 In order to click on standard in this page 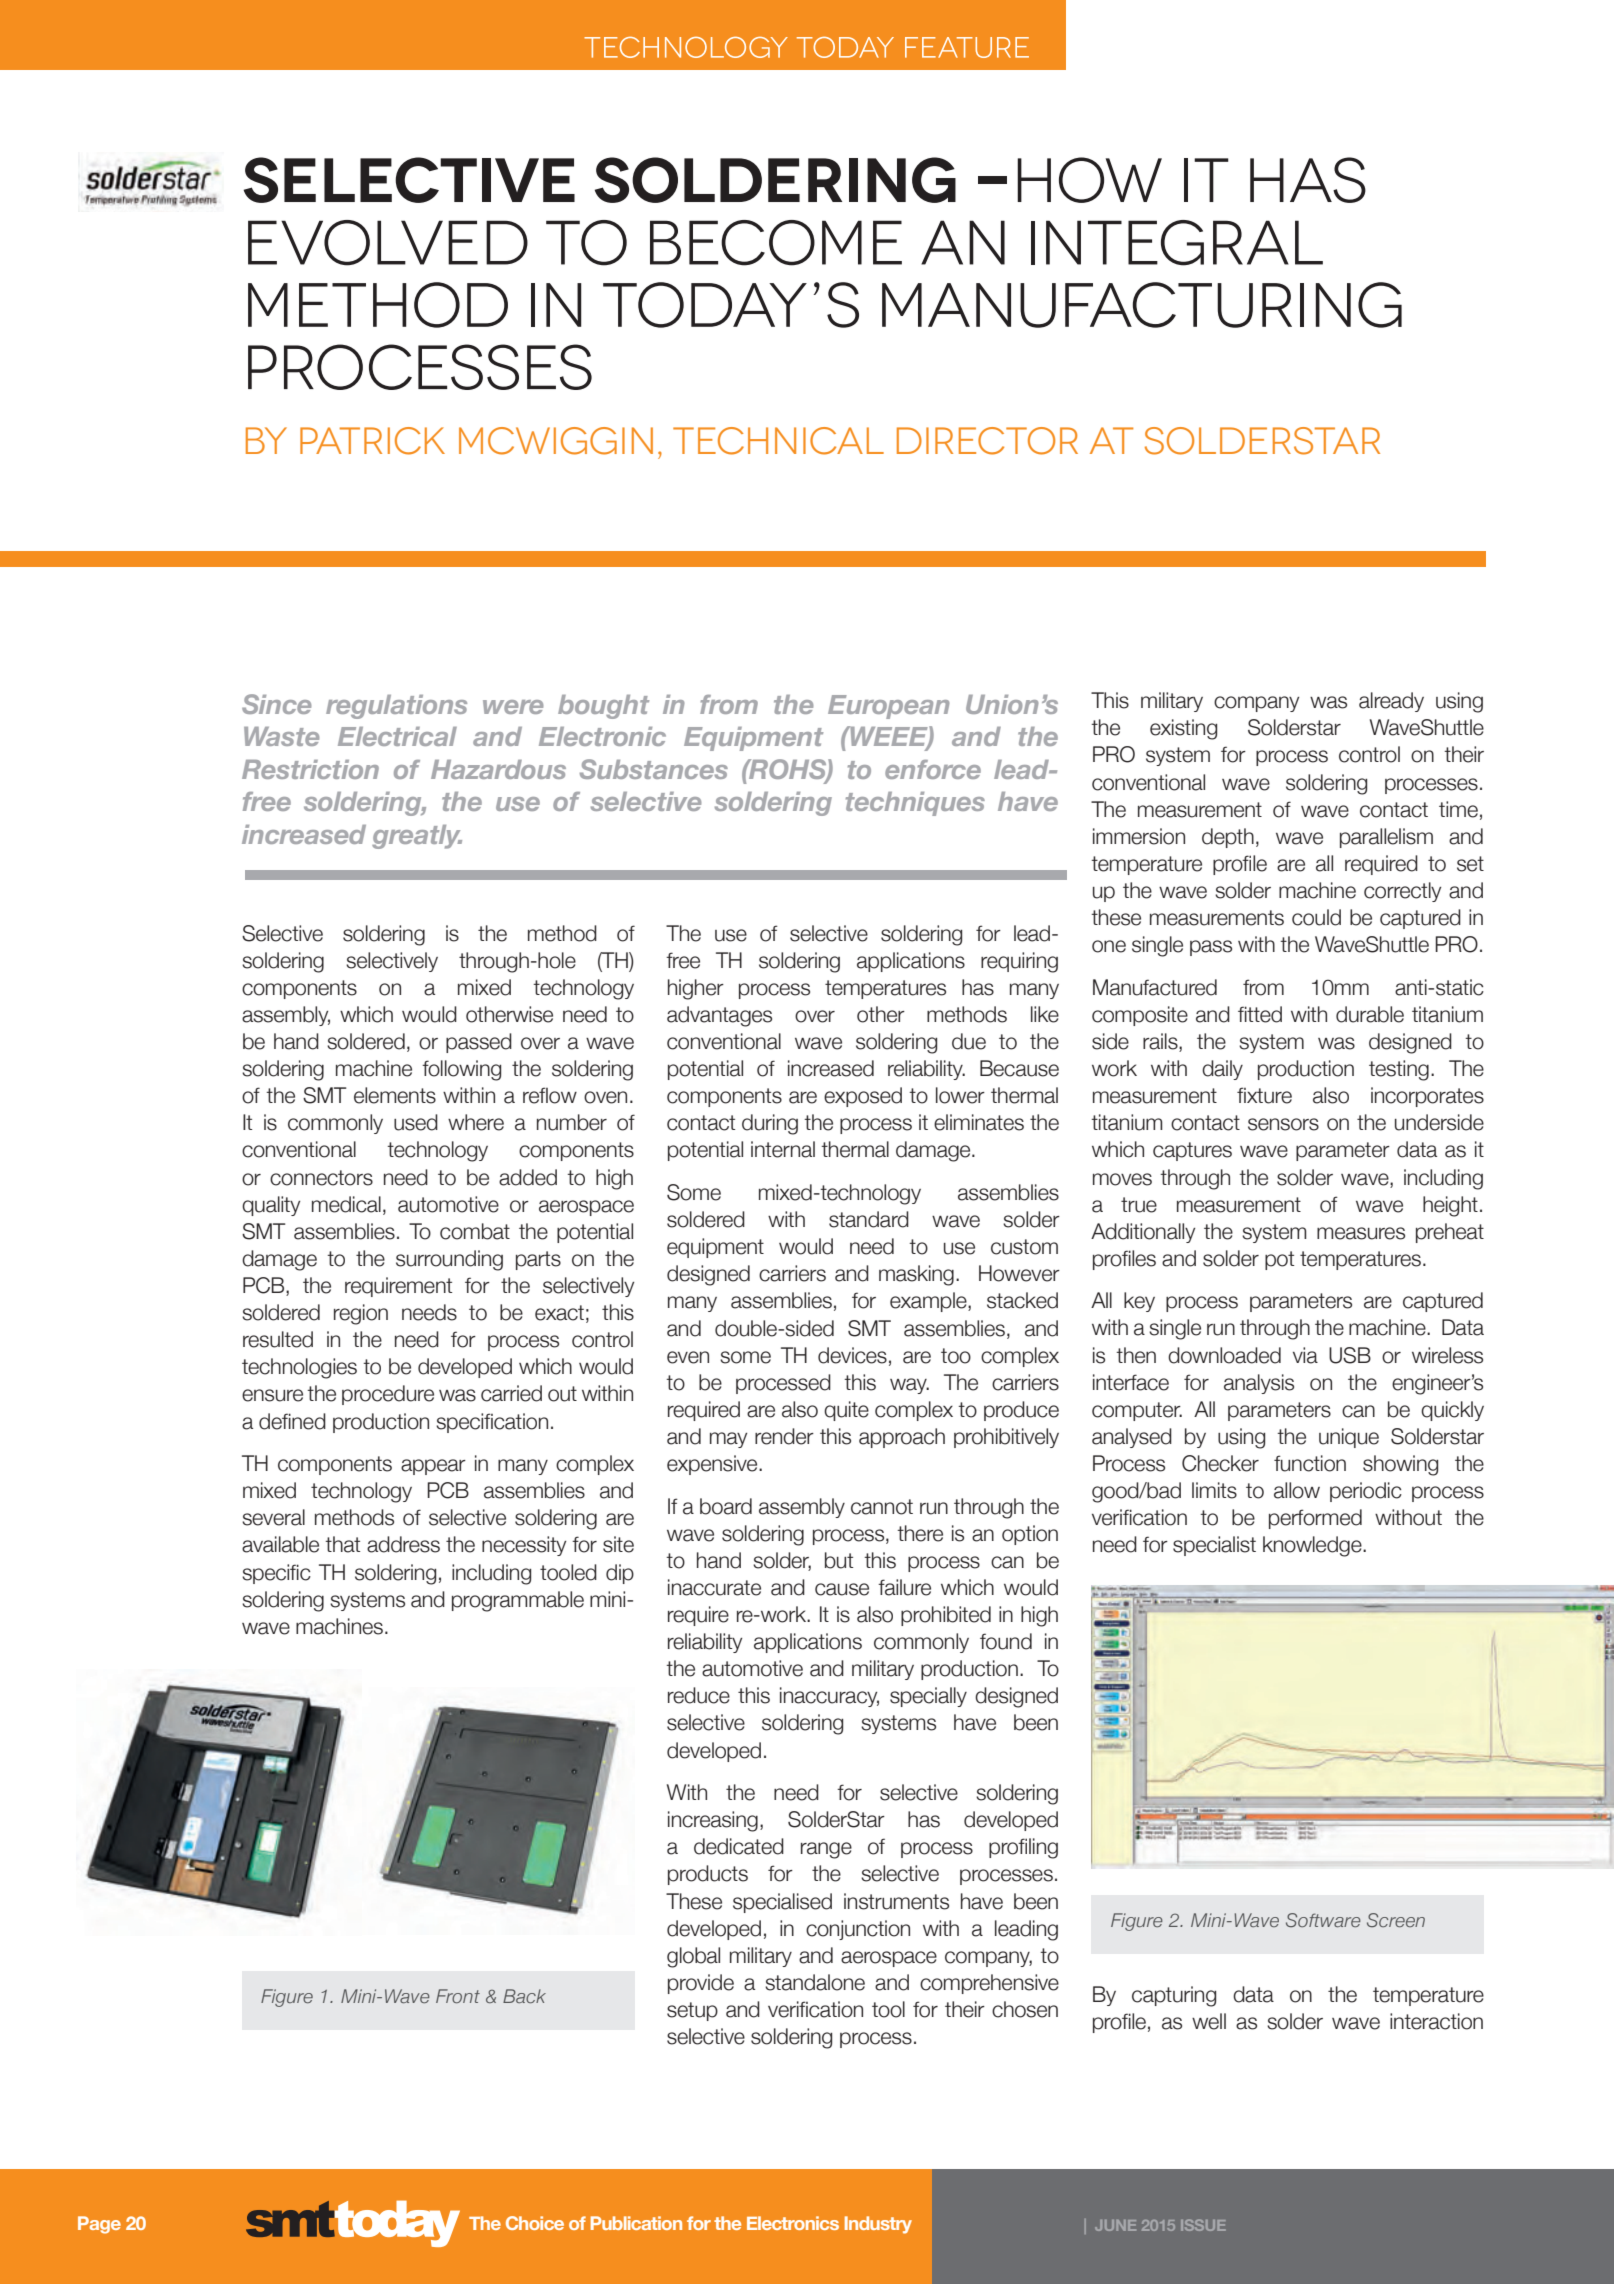, I will do `click(869, 1219)`.
